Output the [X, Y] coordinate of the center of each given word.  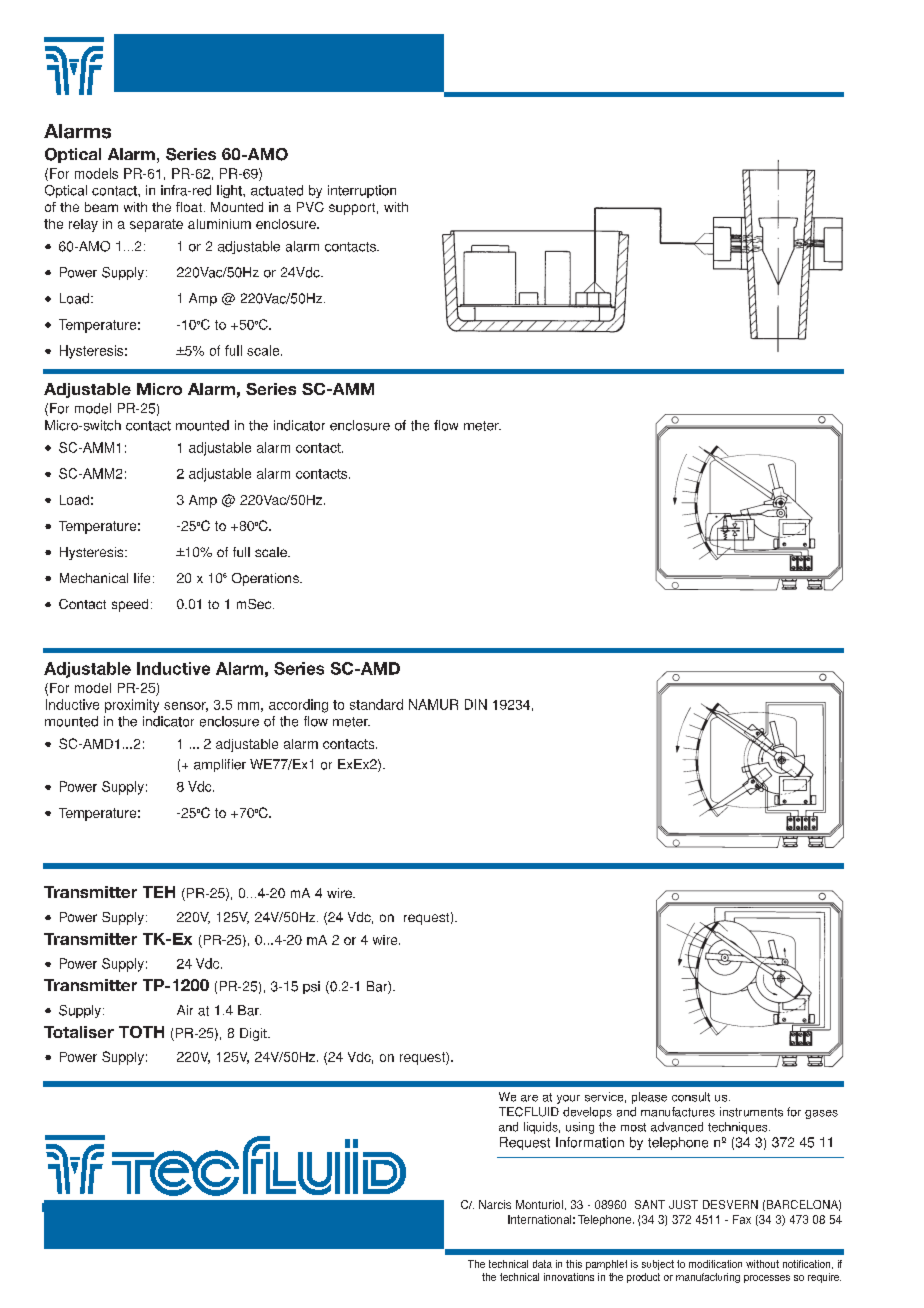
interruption [362, 191]
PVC [310, 207]
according [298, 706]
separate [156, 225]
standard [376, 704]
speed [130, 605]
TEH [159, 892]
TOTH [141, 1032]
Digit [254, 1034]
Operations [266, 579]
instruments [751, 1112]
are [529, 1098]
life [142, 578]
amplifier [220, 765]
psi [311, 987]
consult [691, 1097]
